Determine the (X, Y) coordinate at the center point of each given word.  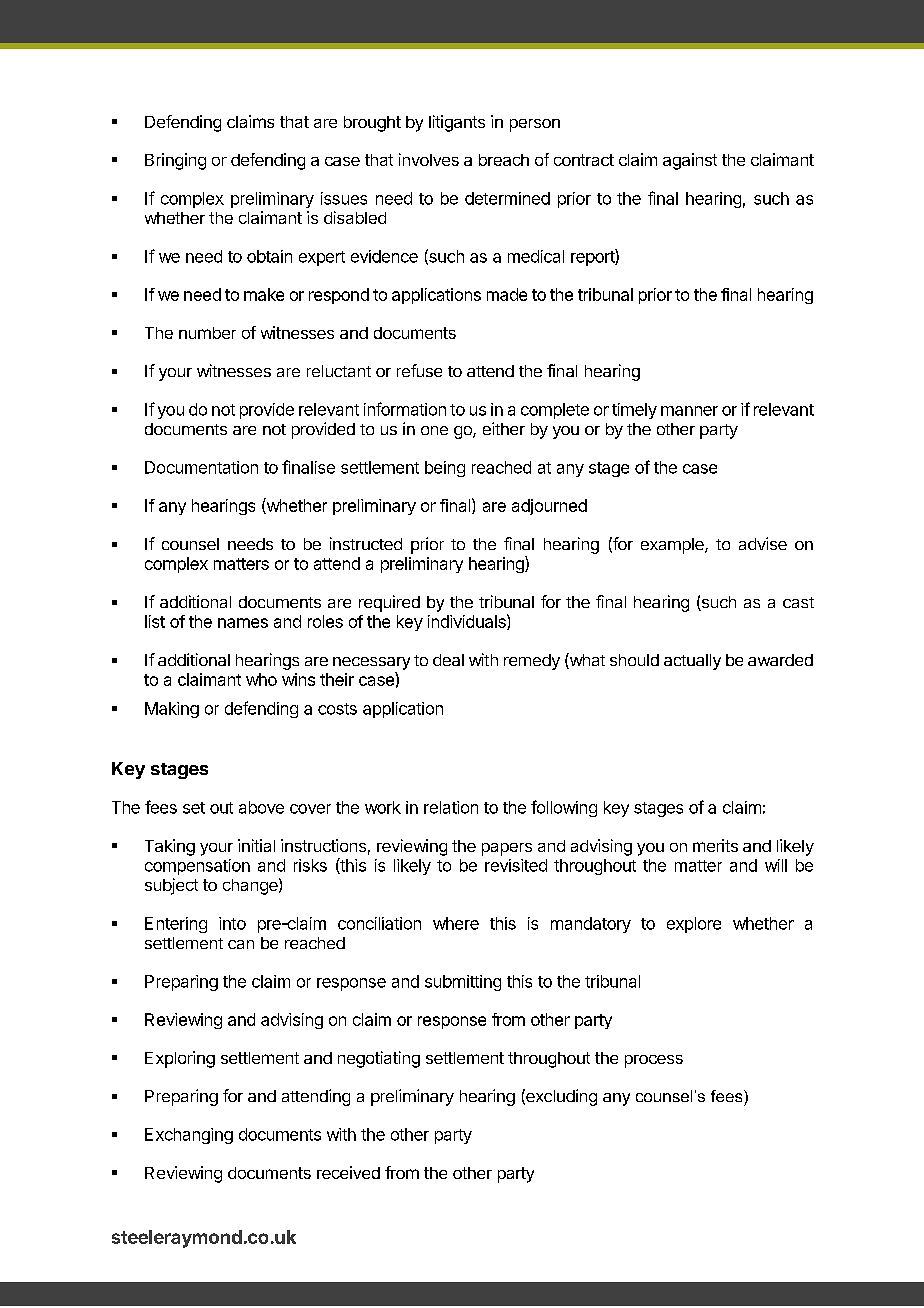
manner (689, 411)
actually (692, 662)
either (504, 428)
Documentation (201, 467)
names (243, 623)
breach (504, 160)
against (690, 161)
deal (448, 660)
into (232, 923)
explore (694, 925)
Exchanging (189, 1136)
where (456, 923)
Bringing (175, 161)
